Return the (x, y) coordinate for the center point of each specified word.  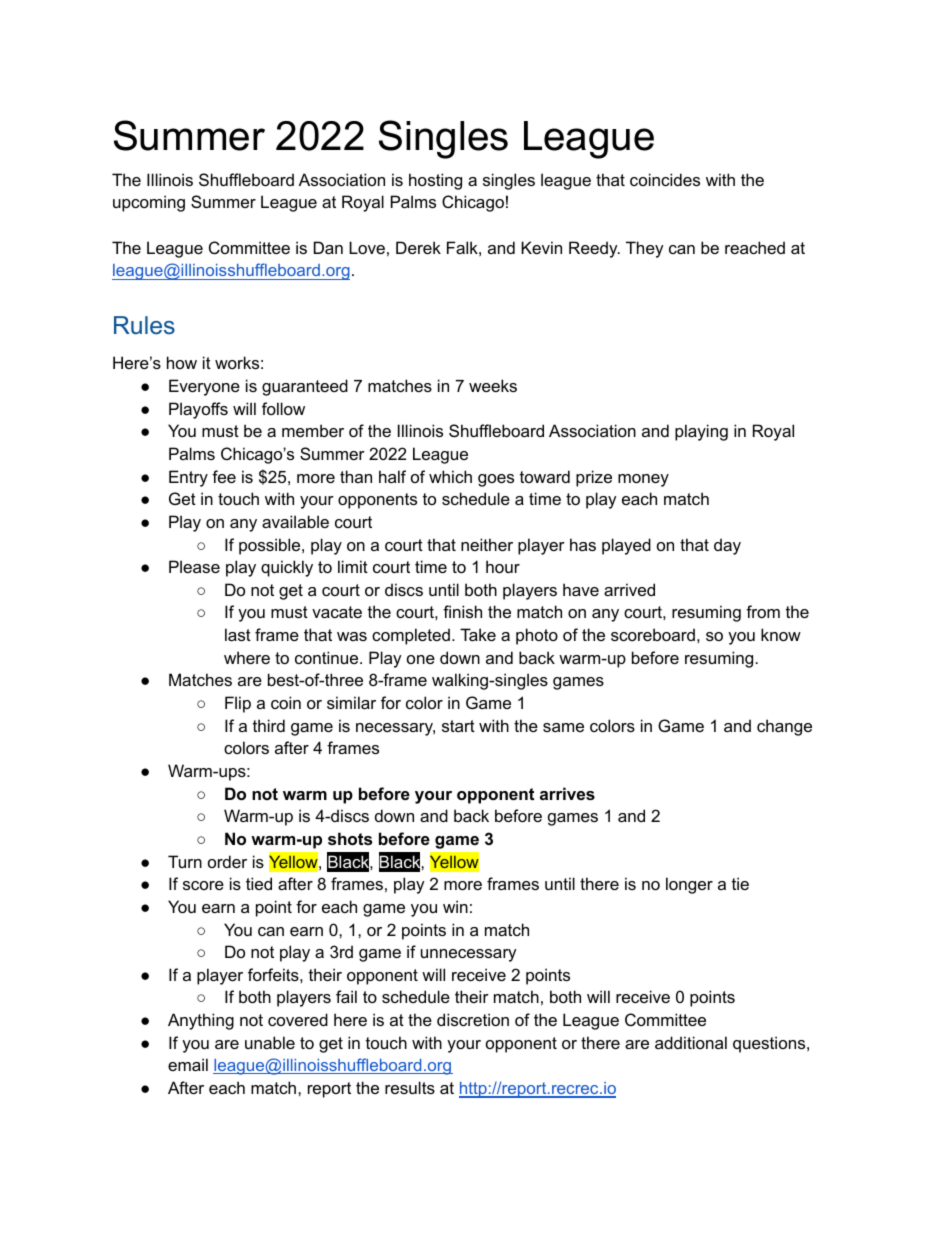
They (645, 249)
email (188, 1064)
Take (478, 634)
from (763, 611)
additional (691, 1042)
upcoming (149, 203)
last (238, 634)
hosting (435, 181)
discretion (473, 1019)
